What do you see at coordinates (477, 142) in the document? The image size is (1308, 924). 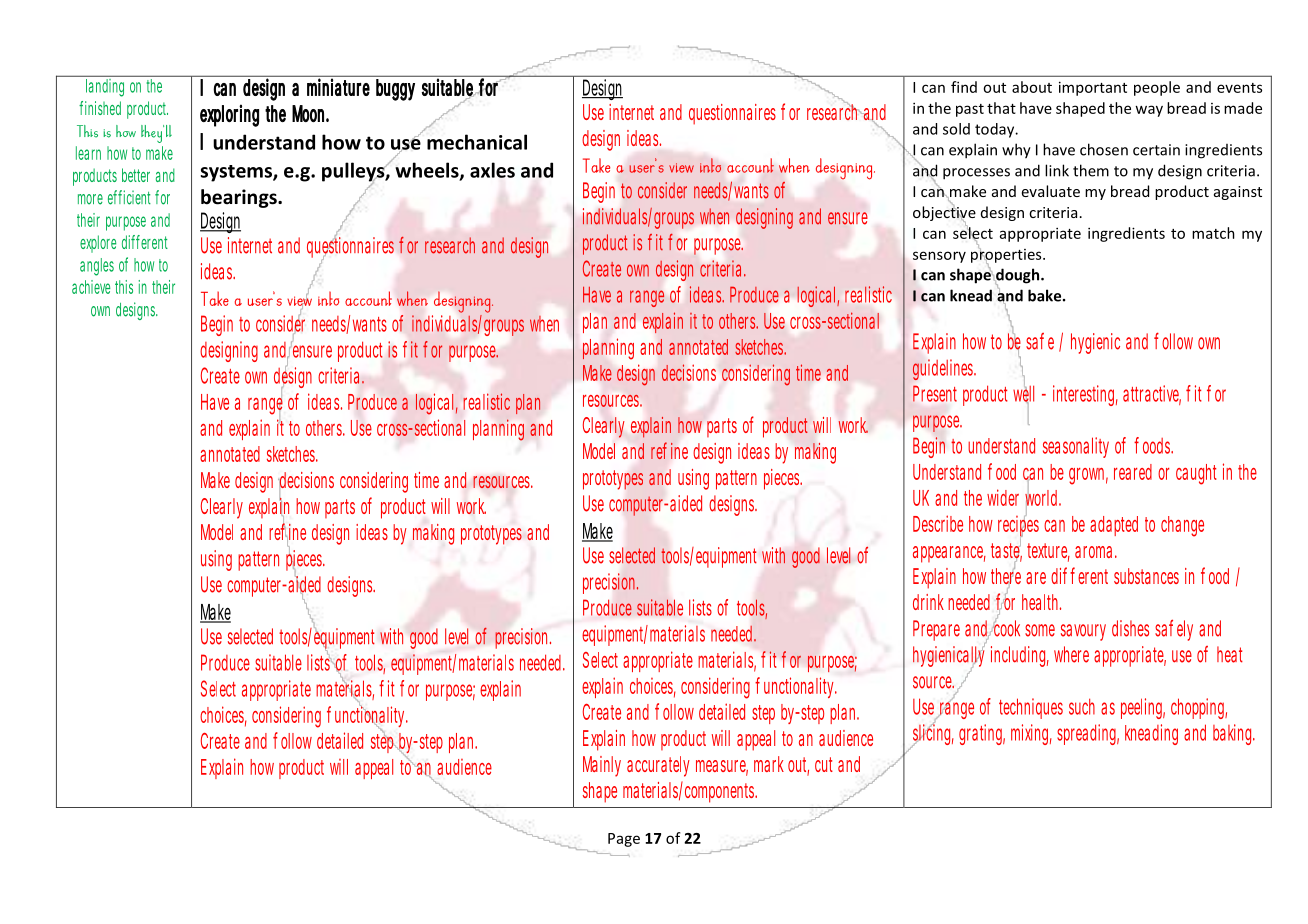 I see `mechanical` at bounding box center [477, 142].
